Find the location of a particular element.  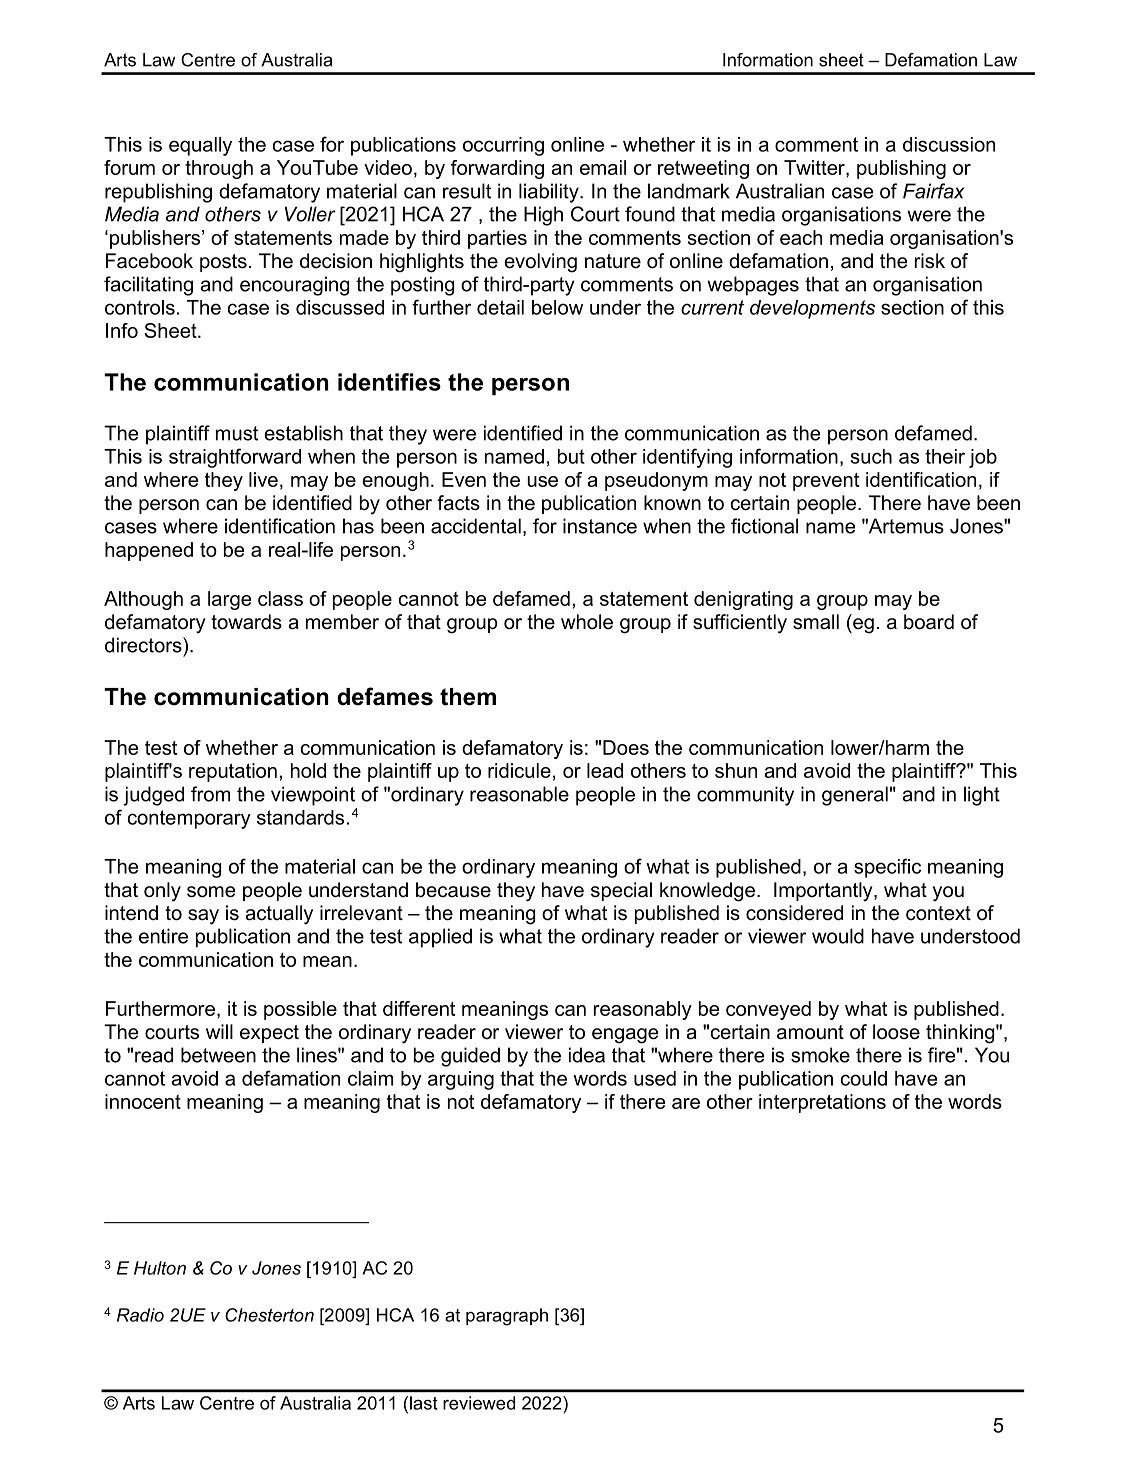

Fairfax is located at coordinates (933, 191).
